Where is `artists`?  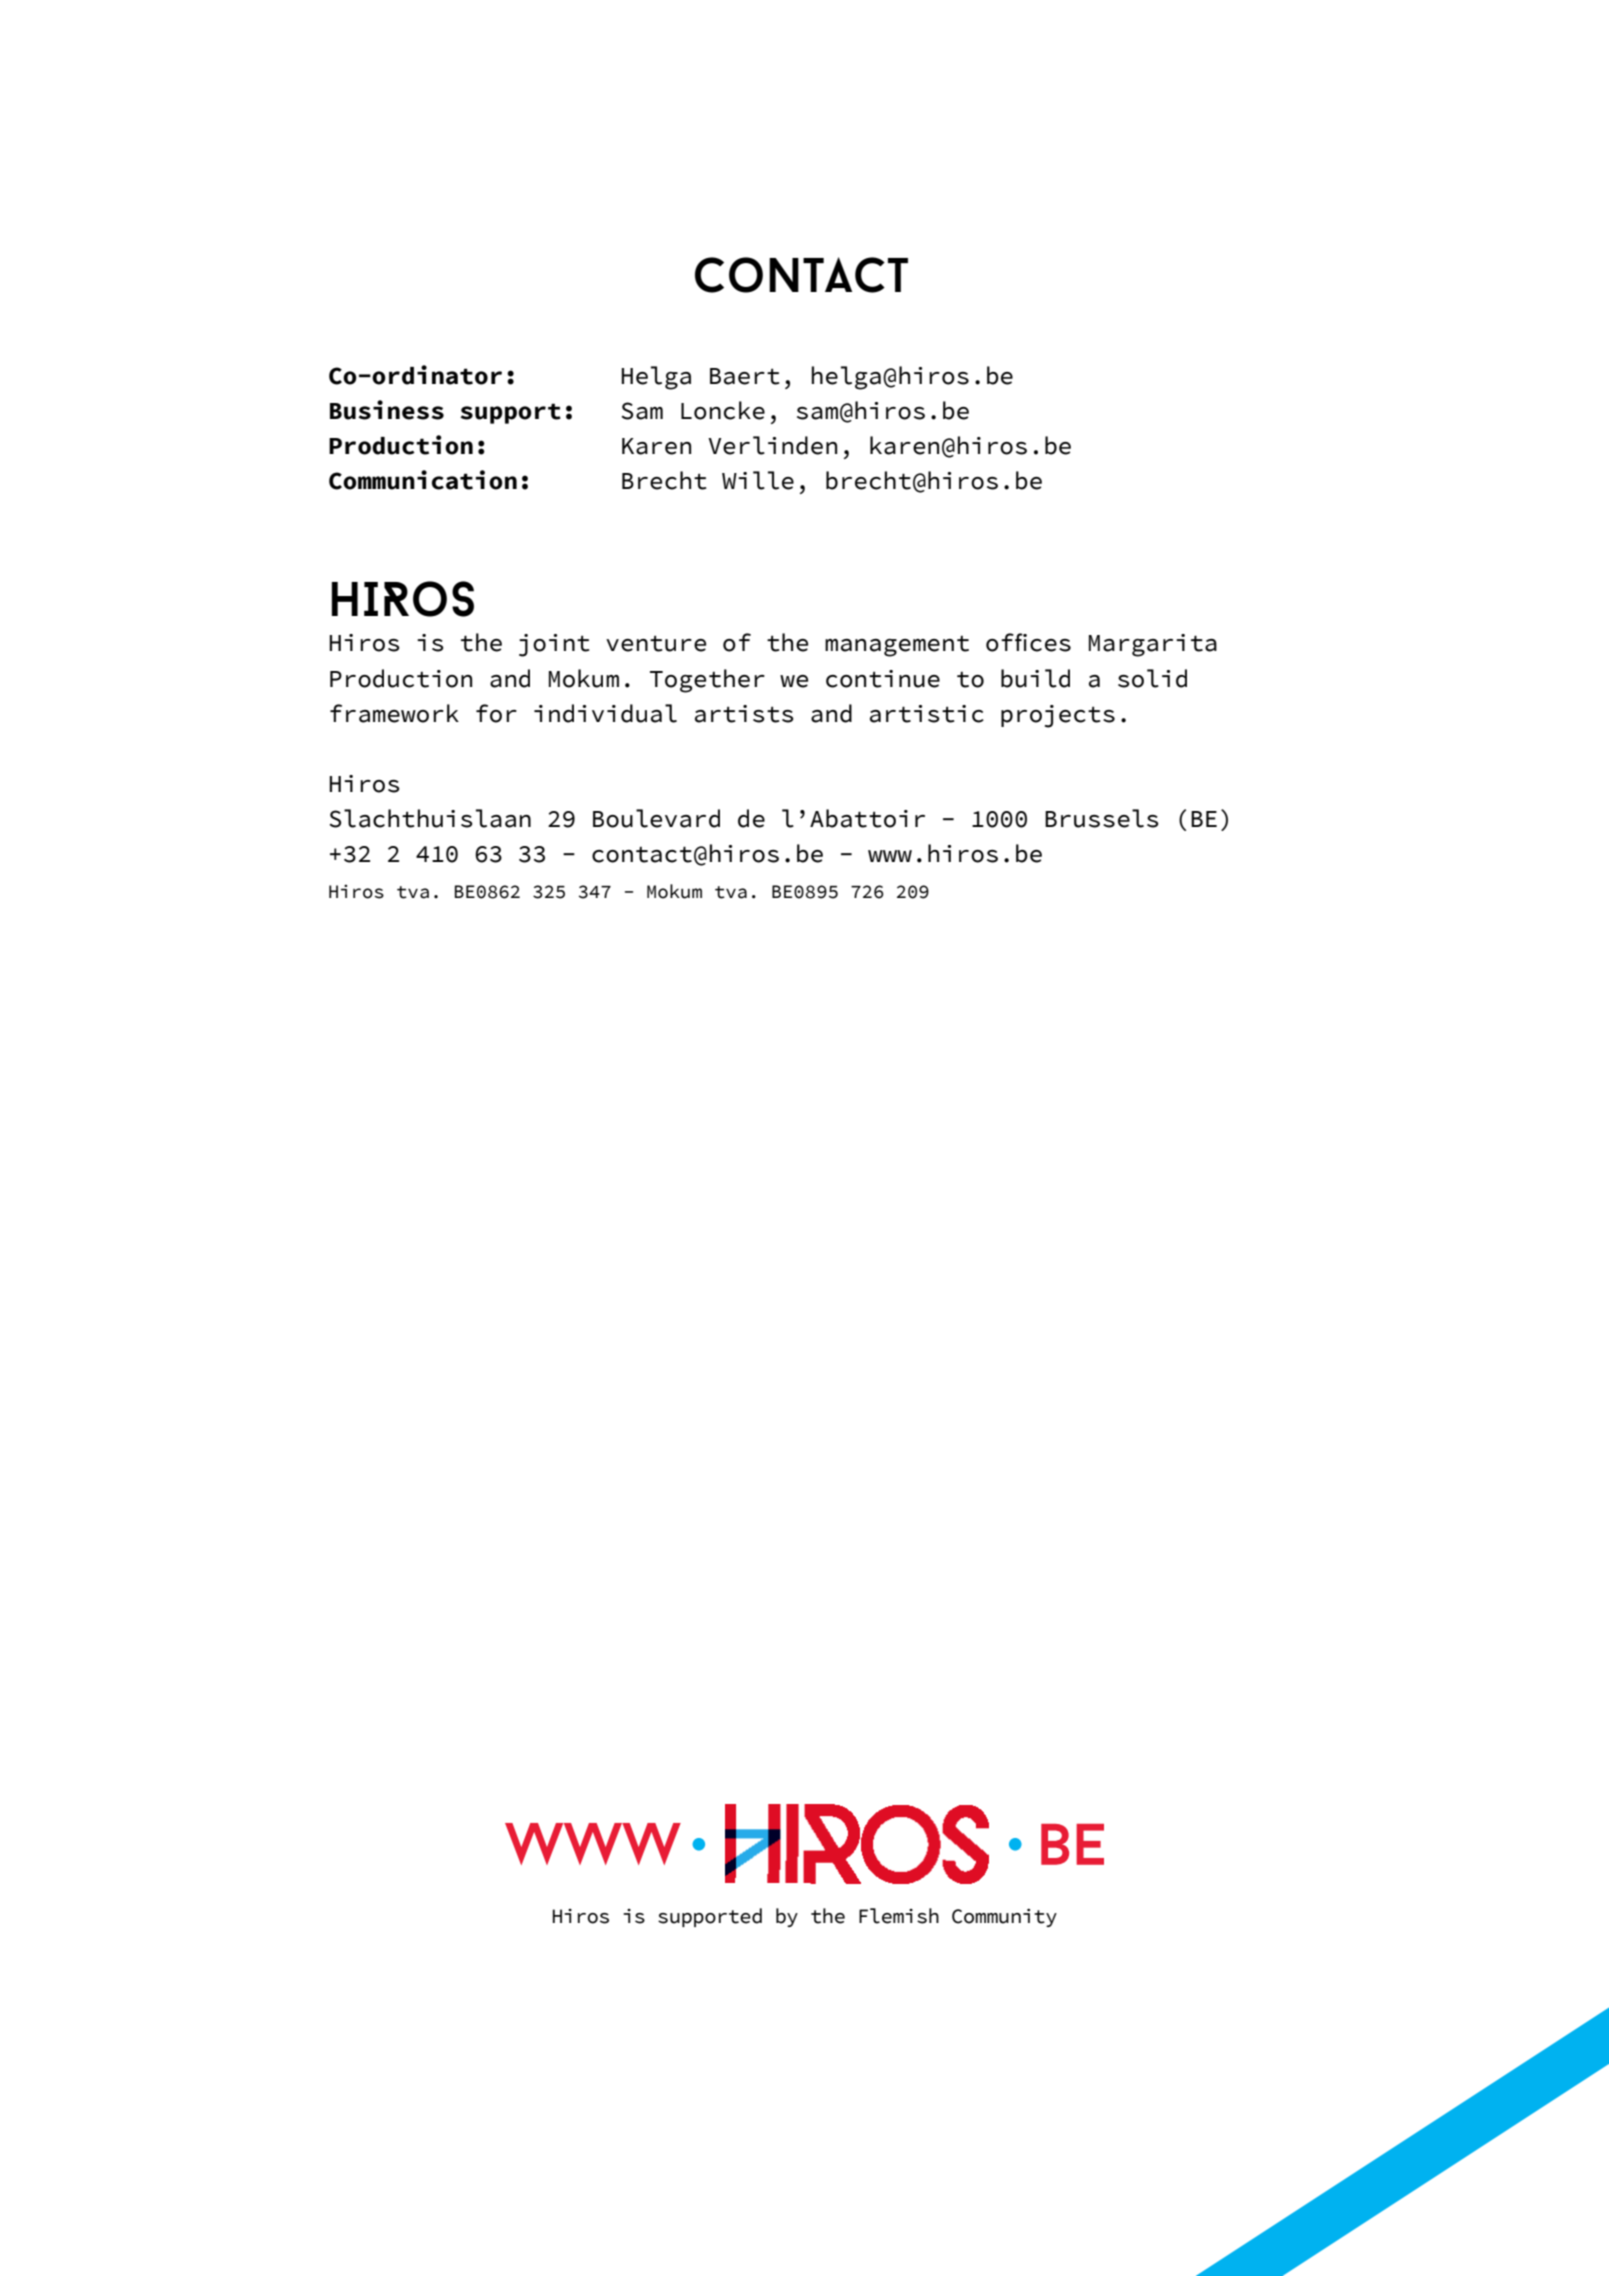 artists is located at coordinates (744, 714).
